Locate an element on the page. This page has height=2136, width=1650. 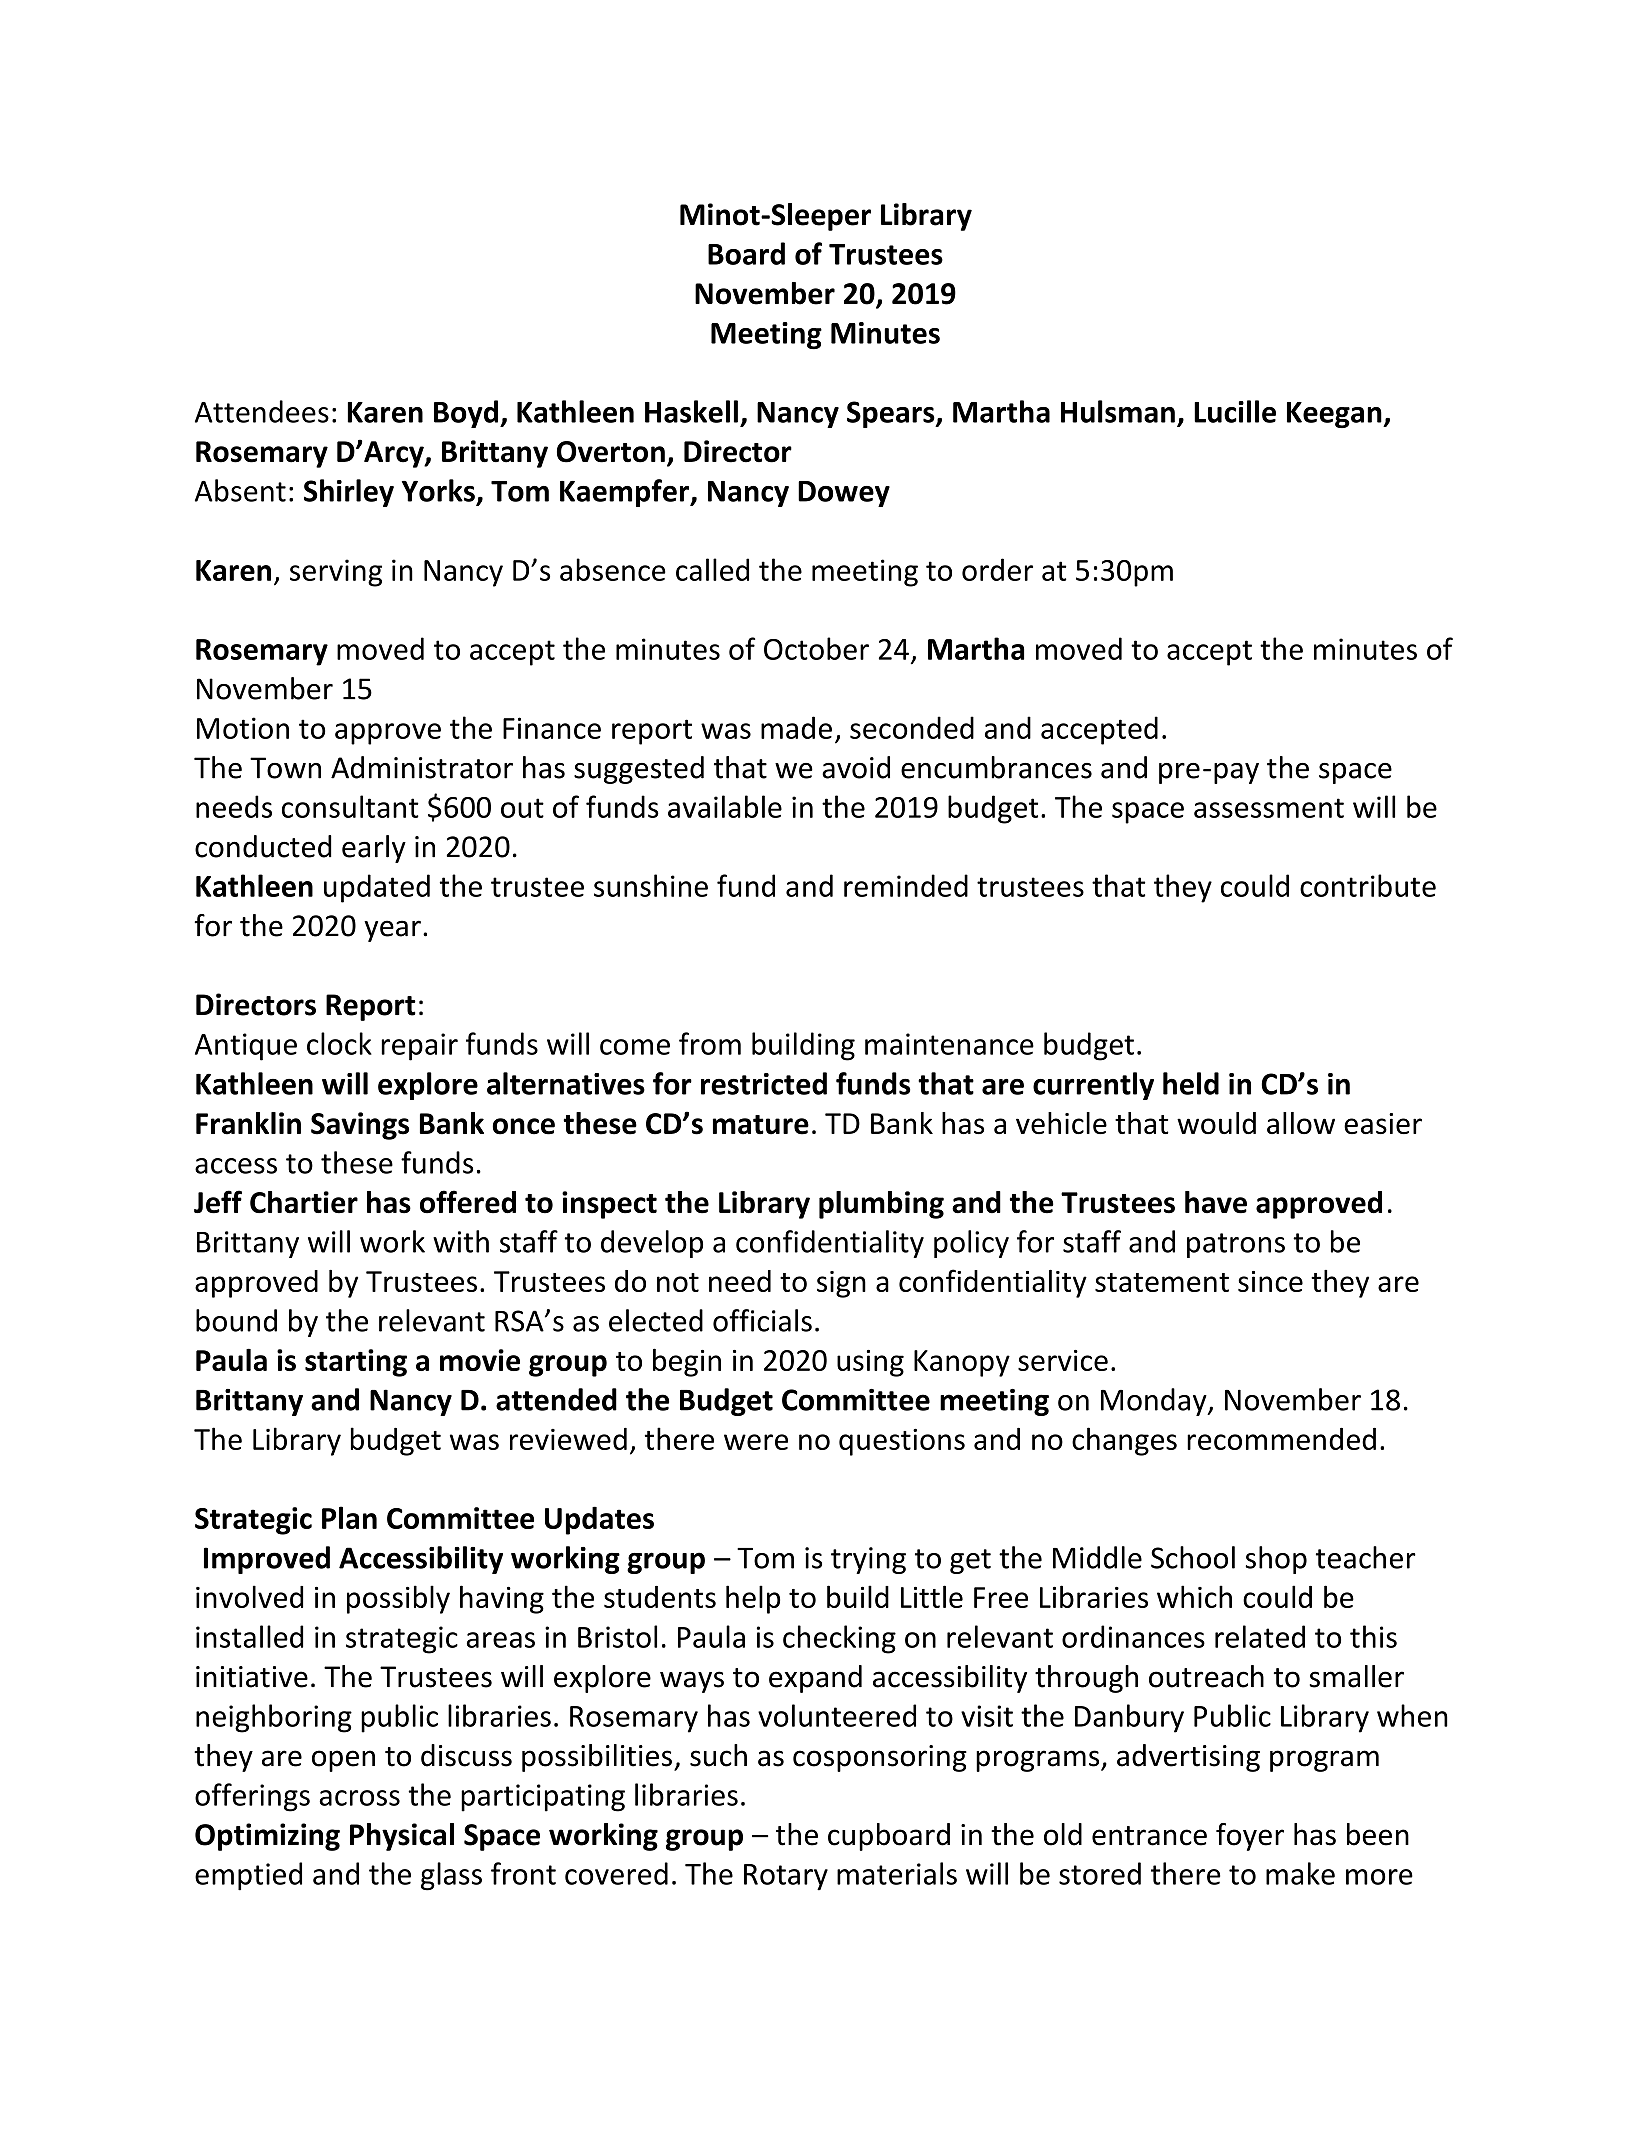
Spears is located at coordinates (892, 414).
